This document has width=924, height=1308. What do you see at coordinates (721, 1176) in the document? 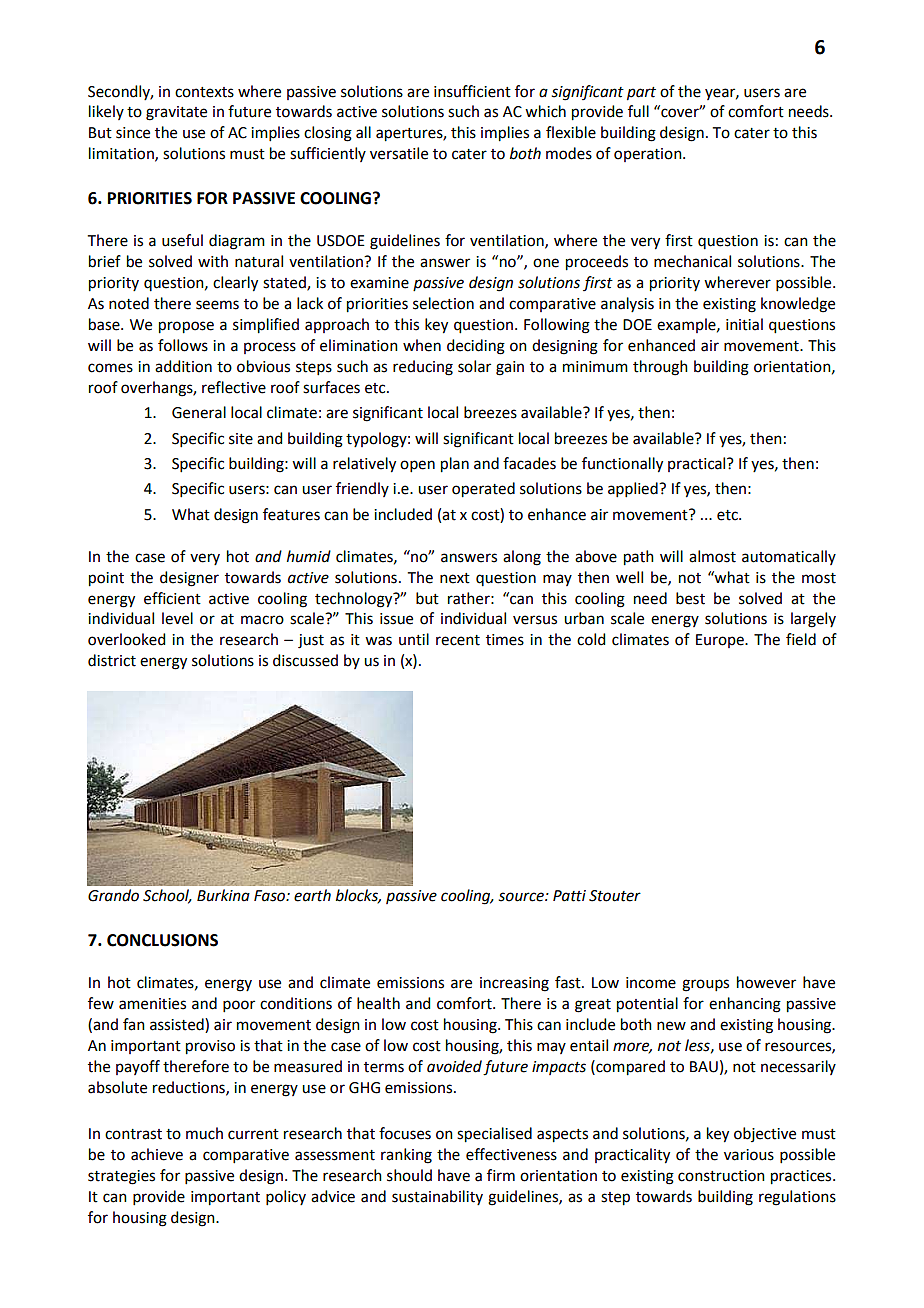
I see `construction` at bounding box center [721, 1176].
